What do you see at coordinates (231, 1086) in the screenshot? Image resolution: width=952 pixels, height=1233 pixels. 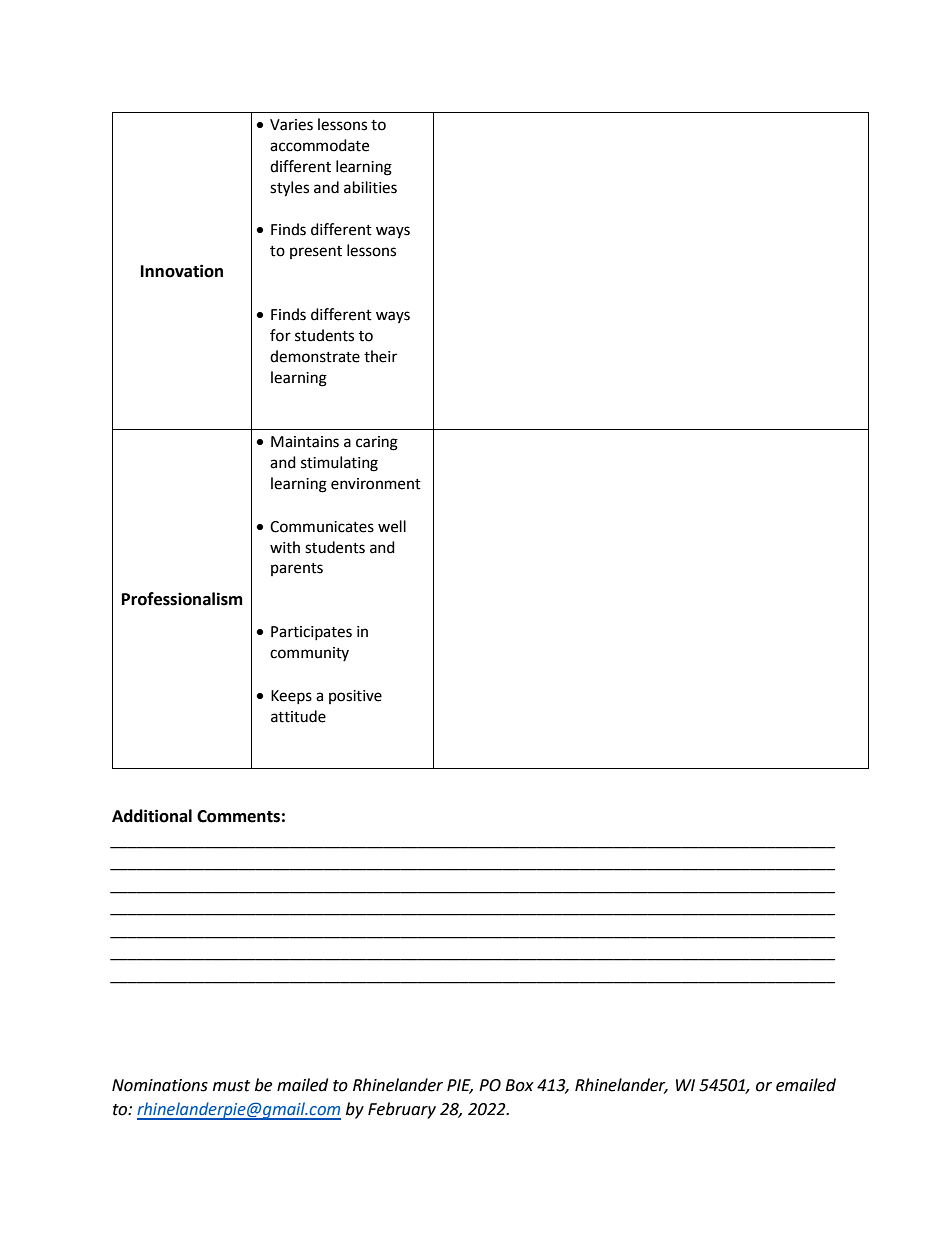 I see `must` at bounding box center [231, 1086].
